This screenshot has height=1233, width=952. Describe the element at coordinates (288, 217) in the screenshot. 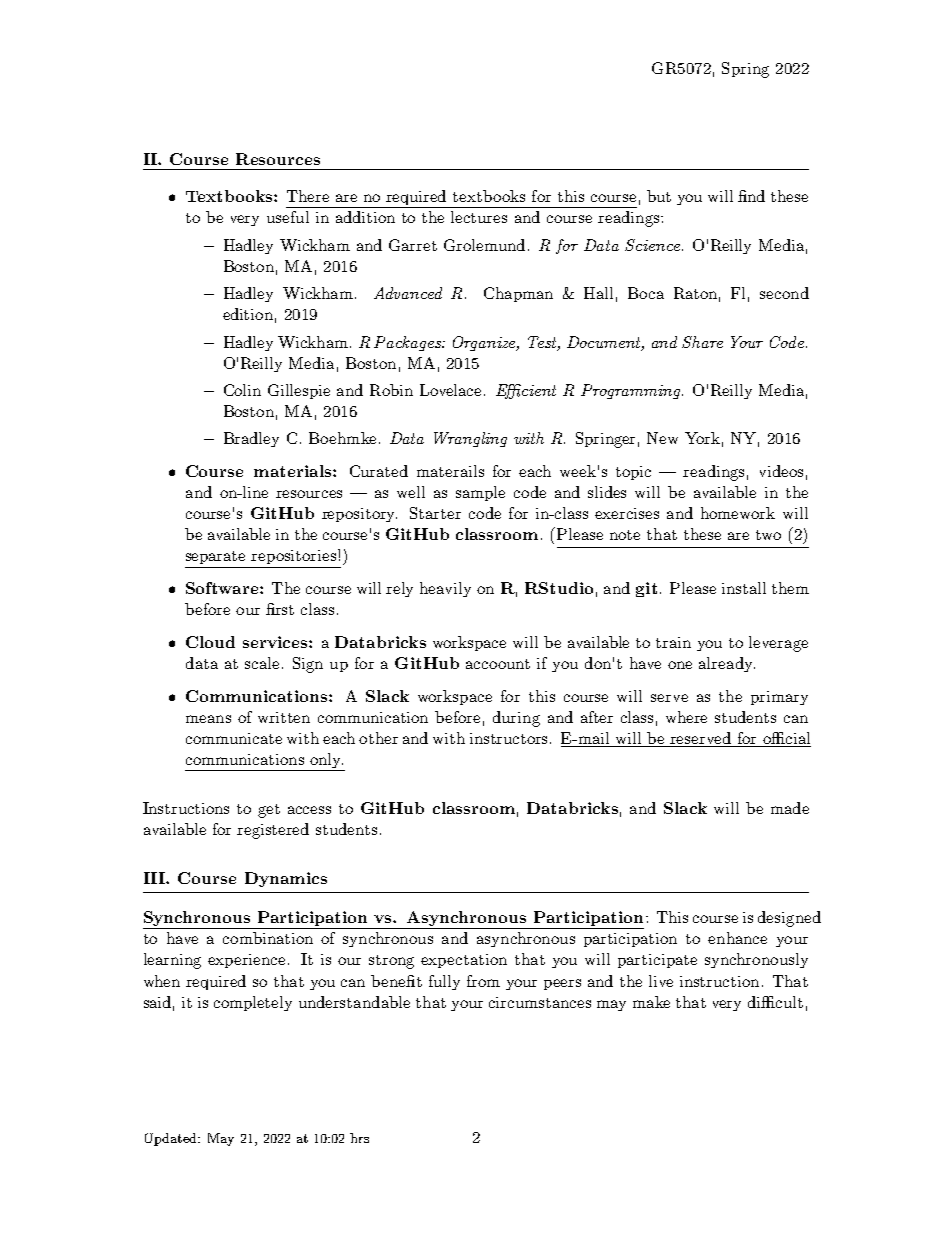

I see `useful` at that location.
